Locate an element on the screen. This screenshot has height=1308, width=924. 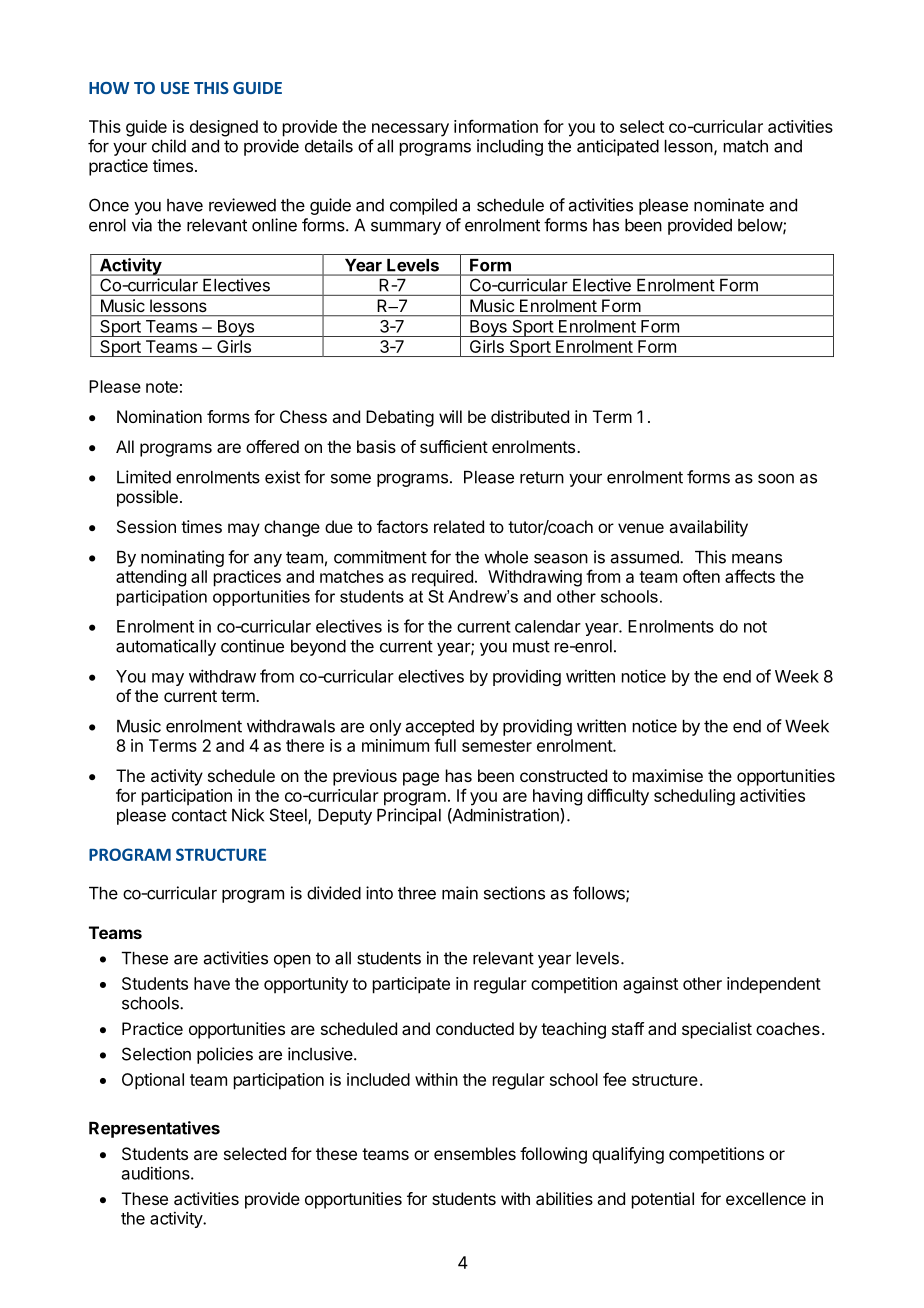
necessary is located at coordinates (410, 130).
